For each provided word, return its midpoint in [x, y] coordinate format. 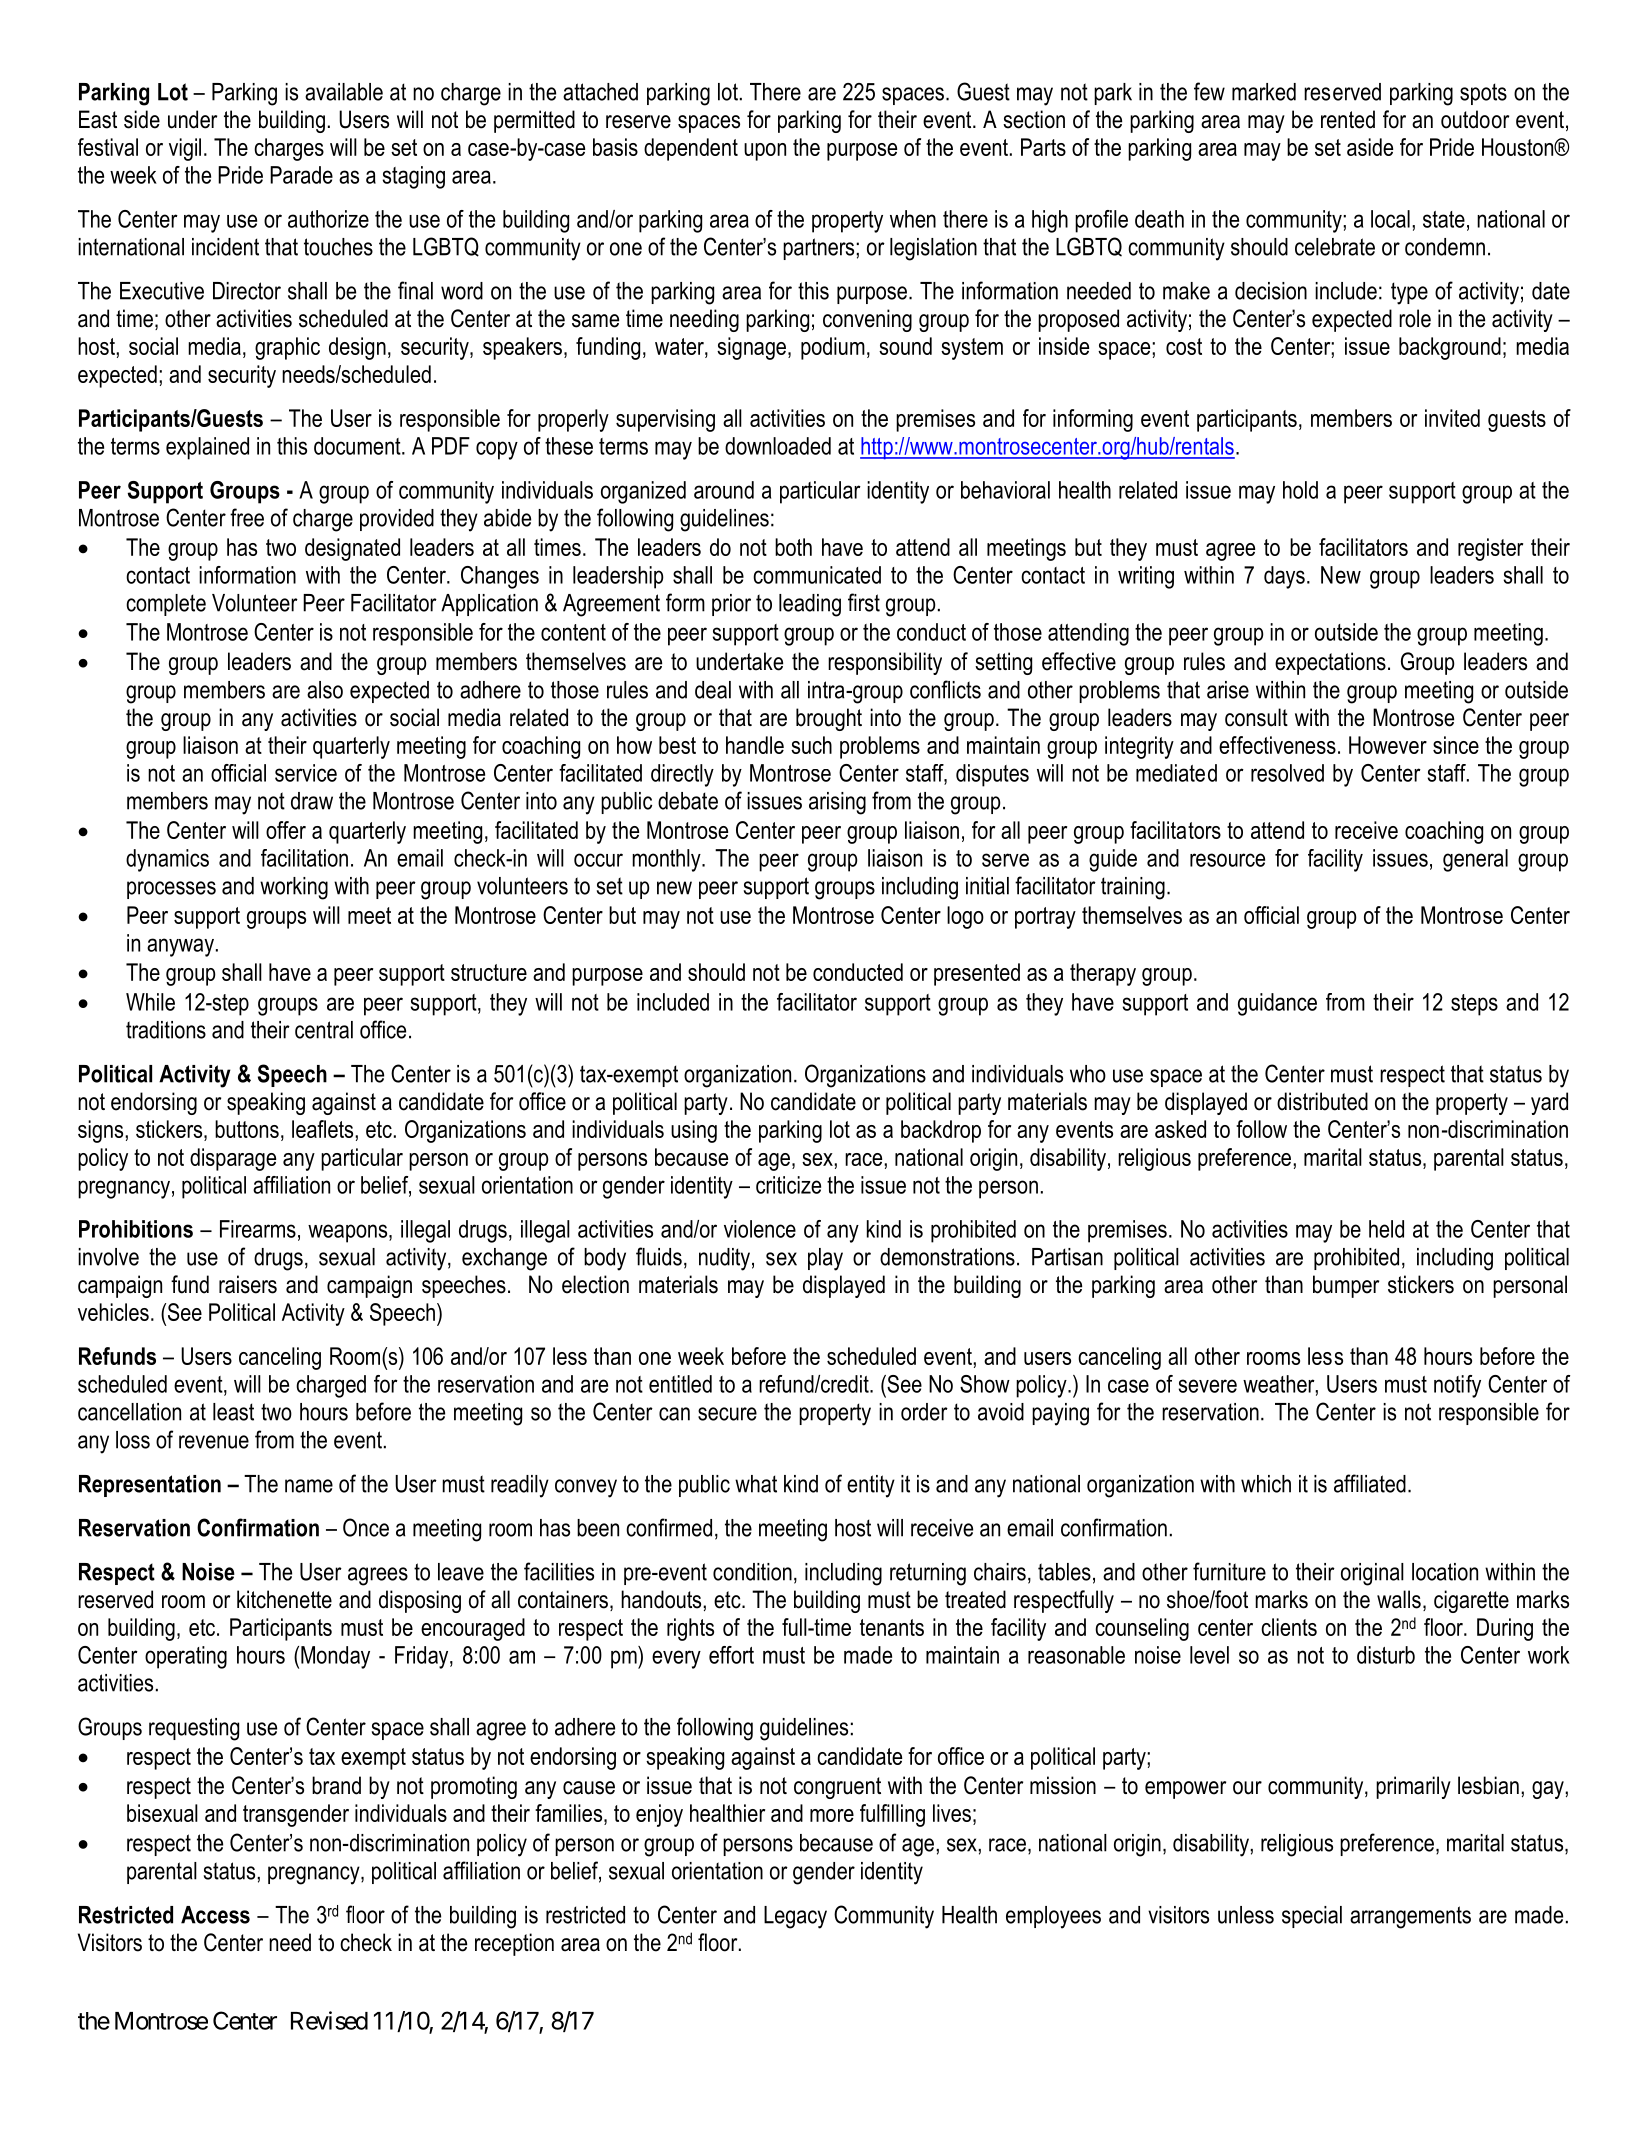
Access [215, 1915]
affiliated [1370, 1483]
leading [810, 605]
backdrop [941, 1131]
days [1284, 577]
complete [166, 605]
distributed [1322, 1101]
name [309, 1486]
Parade [301, 175]
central [324, 1030]
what [756, 1484]
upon [765, 152]
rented [1348, 119]
